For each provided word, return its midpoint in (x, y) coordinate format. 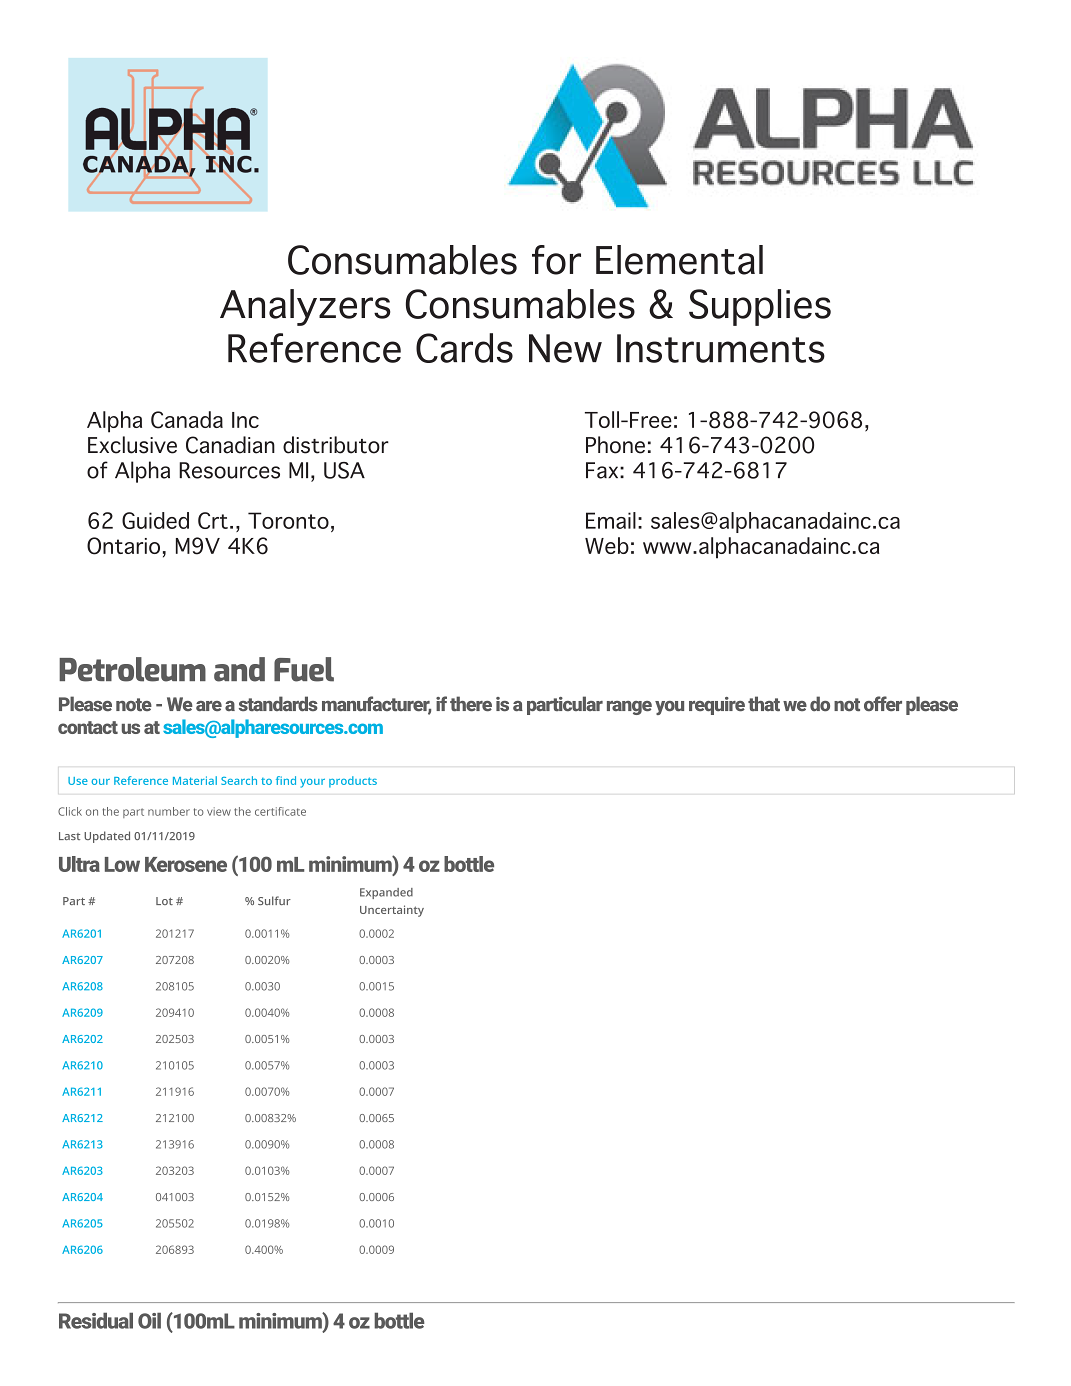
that (764, 703)
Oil (149, 1320)
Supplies (760, 307)
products (353, 782)
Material (195, 780)
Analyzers (305, 307)
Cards (464, 348)
